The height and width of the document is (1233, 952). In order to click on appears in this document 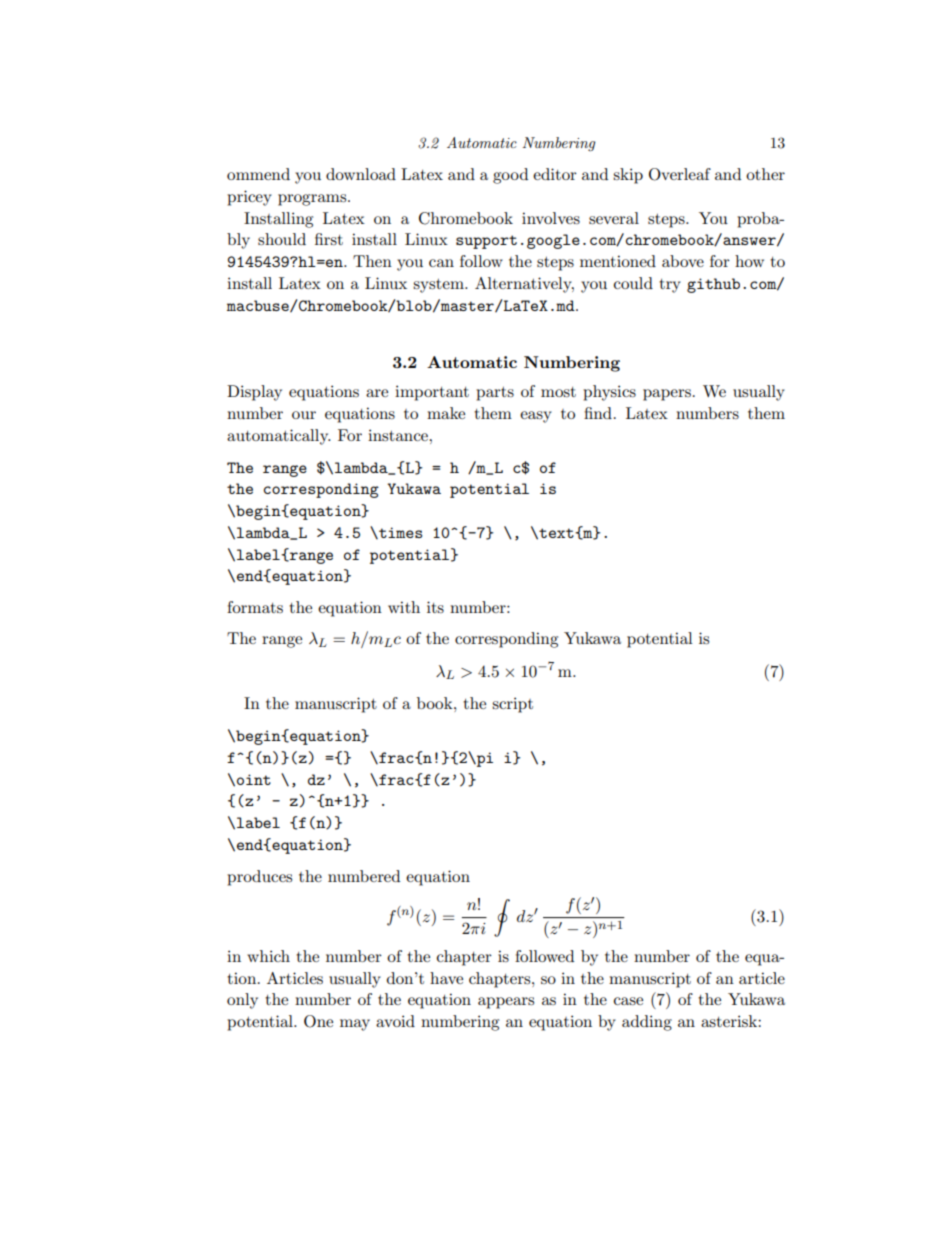, I will do `click(506, 1003)`.
